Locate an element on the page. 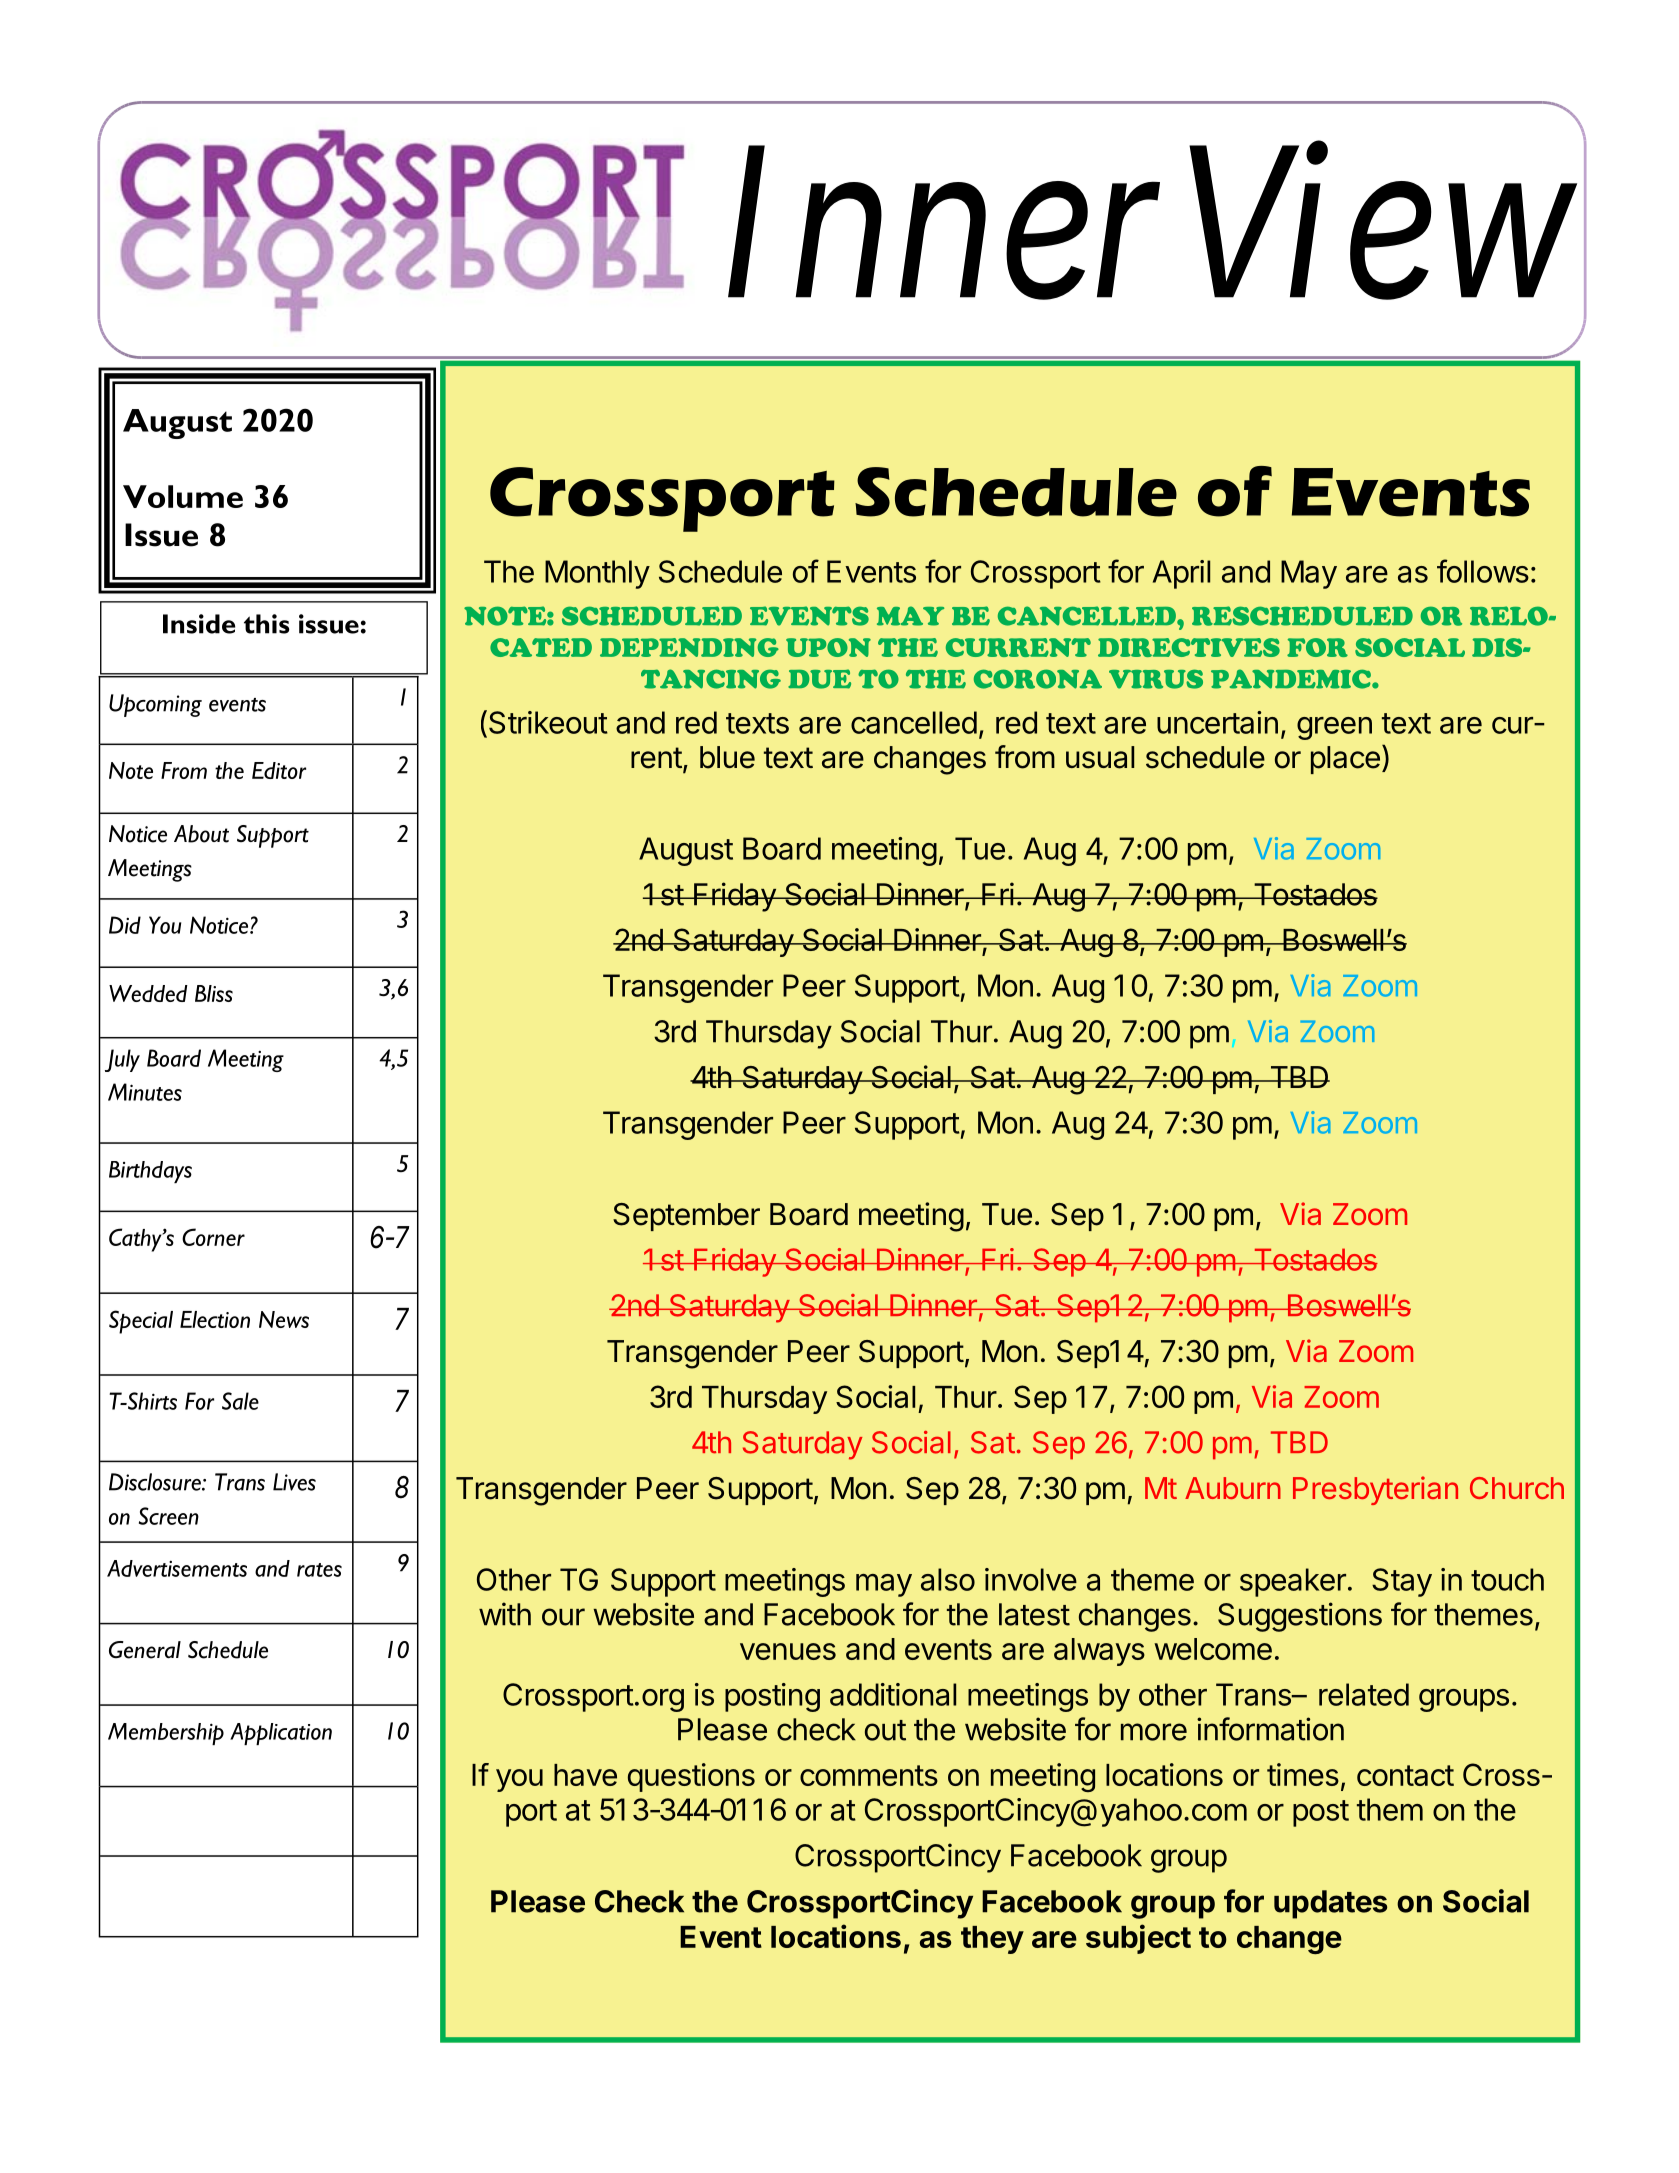 Image resolution: width=1679 pixels, height=2173 pixels. Corner is located at coordinates (213, 1237).
